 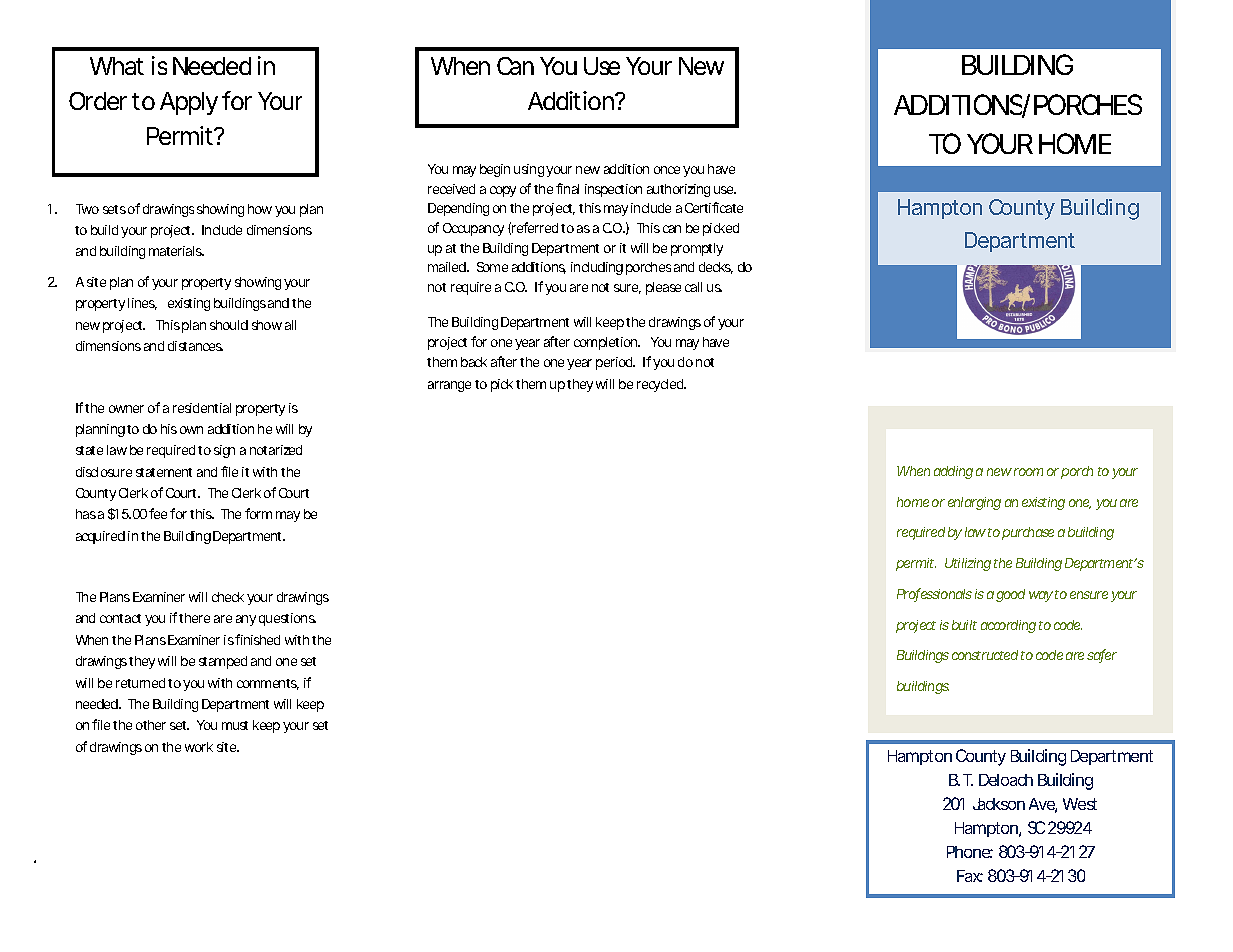 I want to click on Apply, so click(x=189, y=103).
